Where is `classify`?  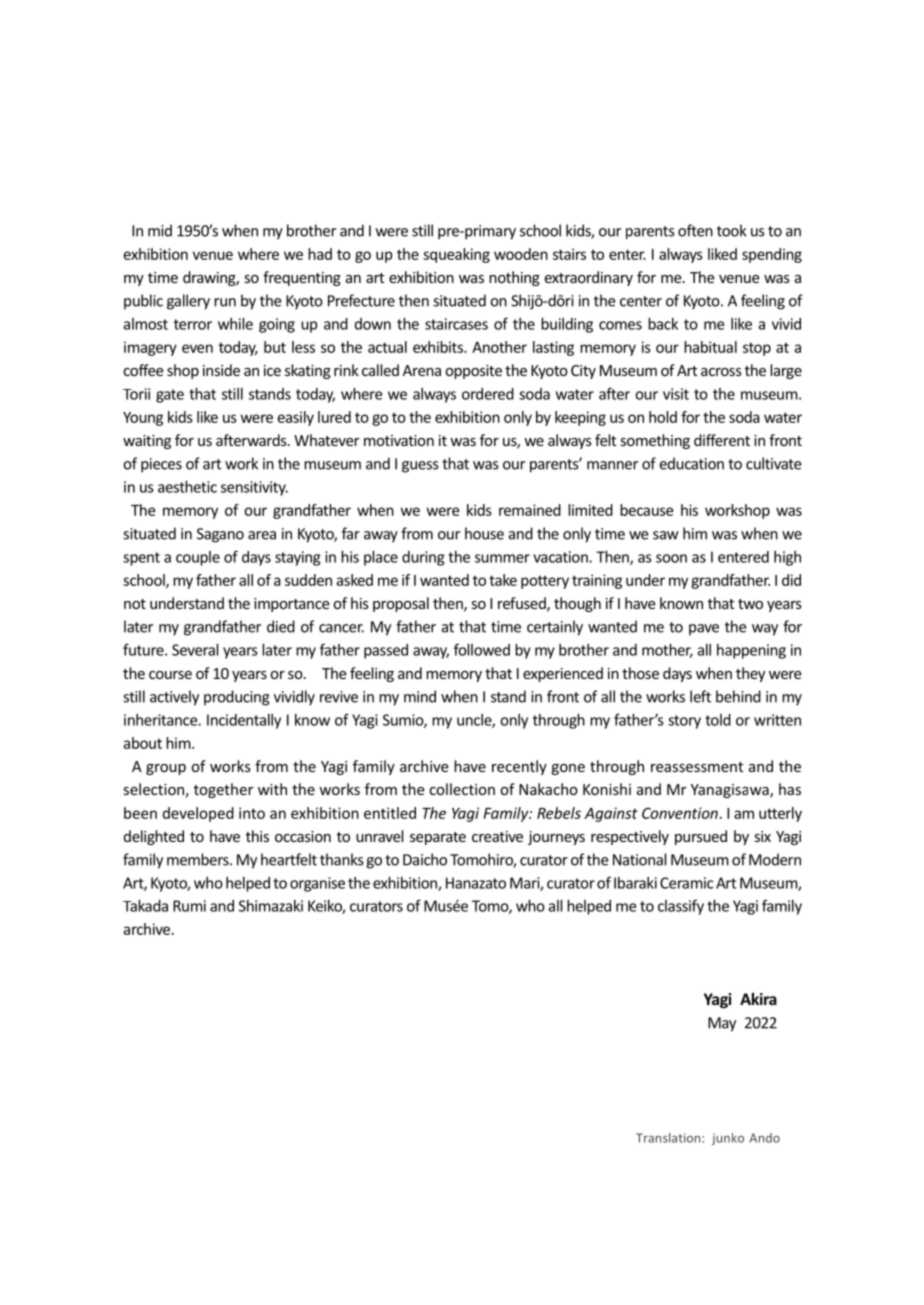
classify is located at coordinates (681, 907).
